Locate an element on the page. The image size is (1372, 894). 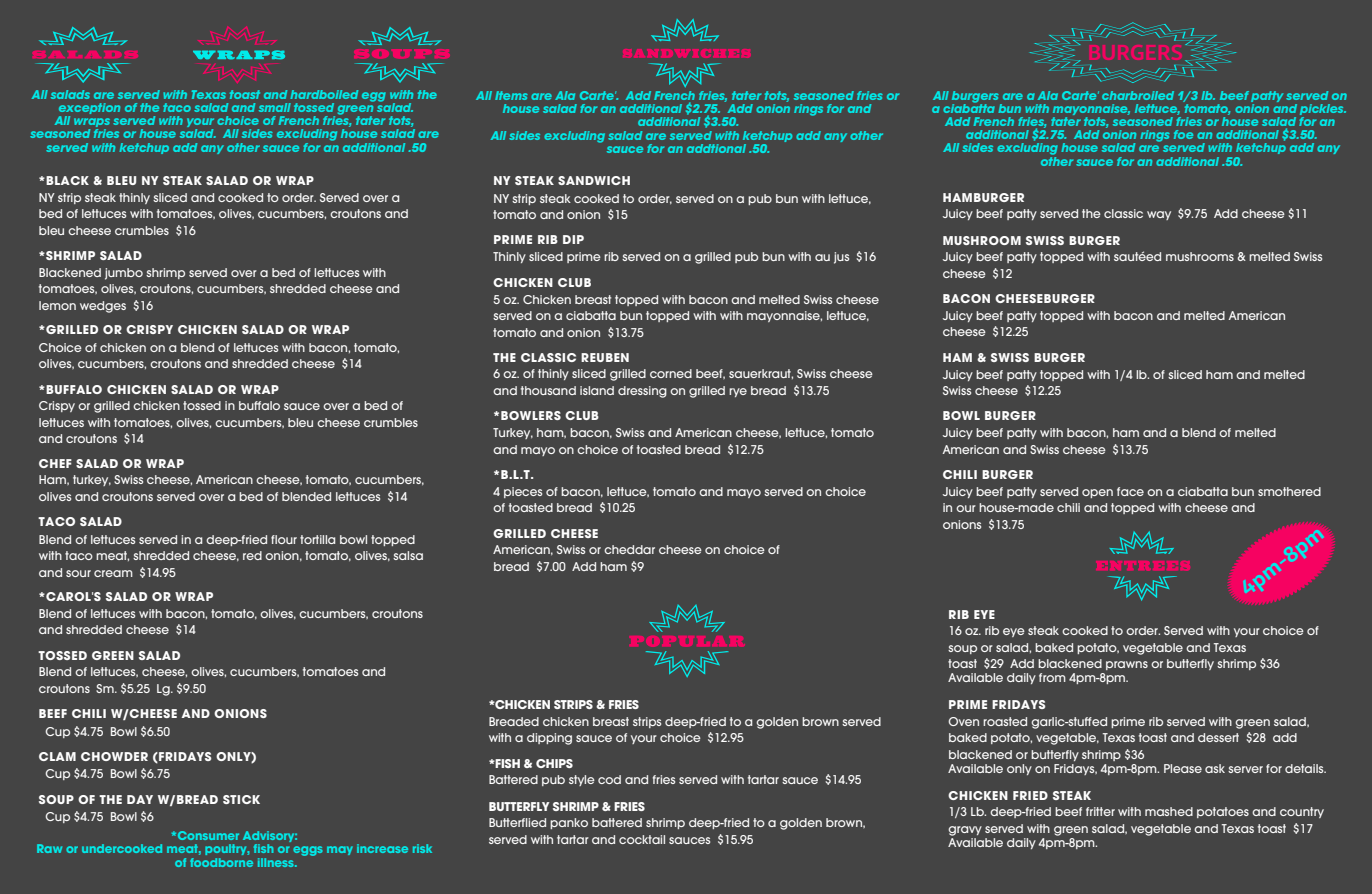
jumbo is located at coordinates (124, 274).
